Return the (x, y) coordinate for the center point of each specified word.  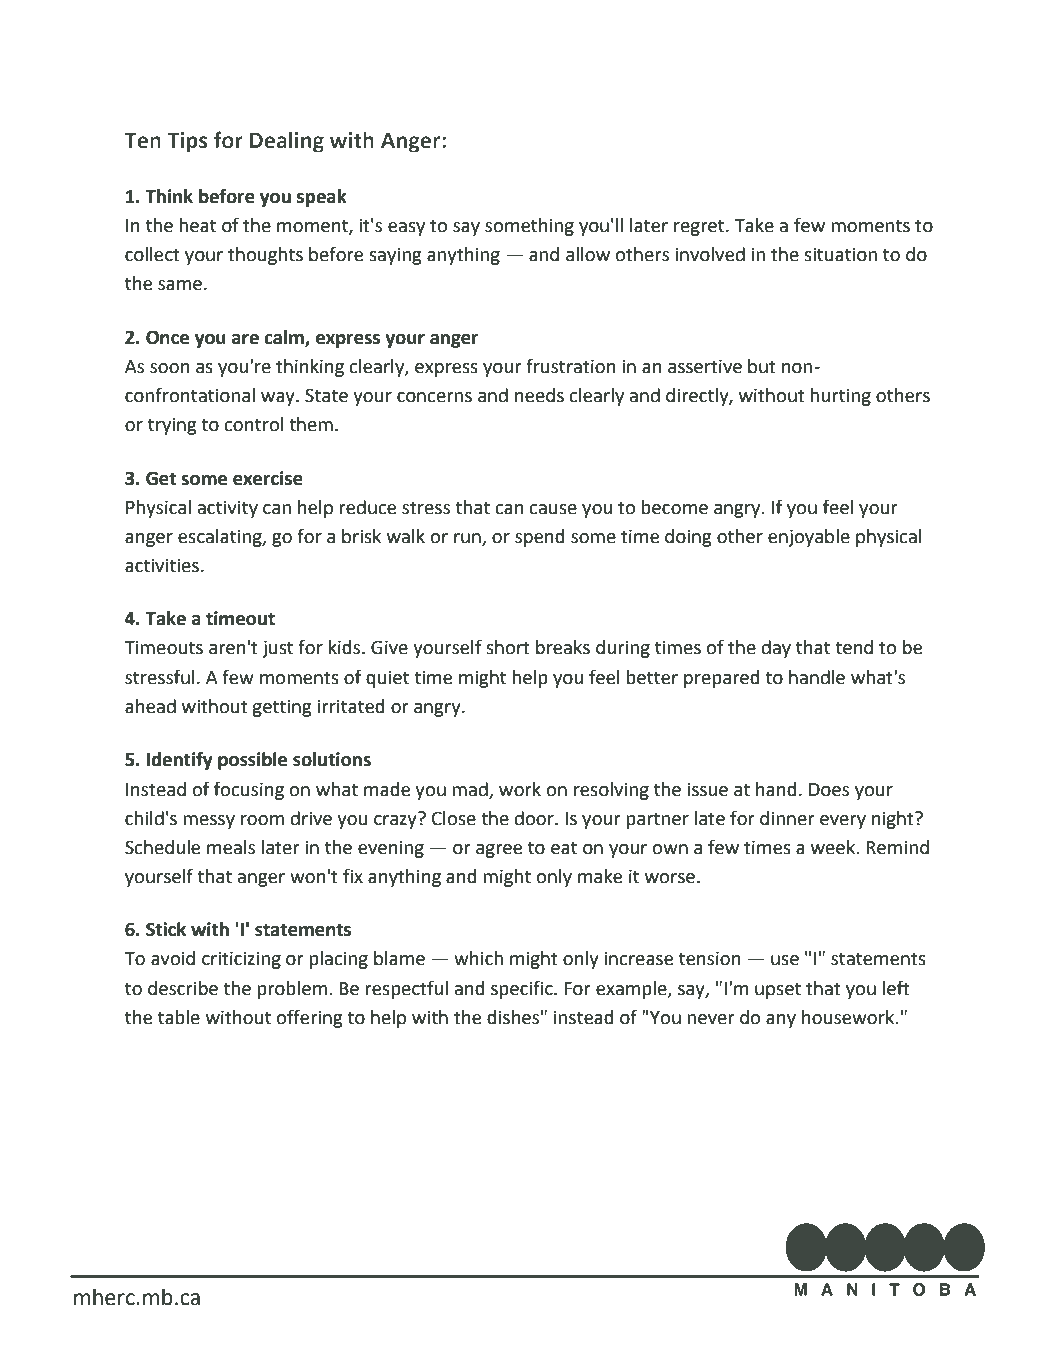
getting (281, 708)
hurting (840, 397)
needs (539, 395)
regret (700, 227)
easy (406, 229)
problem (292, 990)
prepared (721, 679)
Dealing (287, 142)
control (253, 424)
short (508, 647)
